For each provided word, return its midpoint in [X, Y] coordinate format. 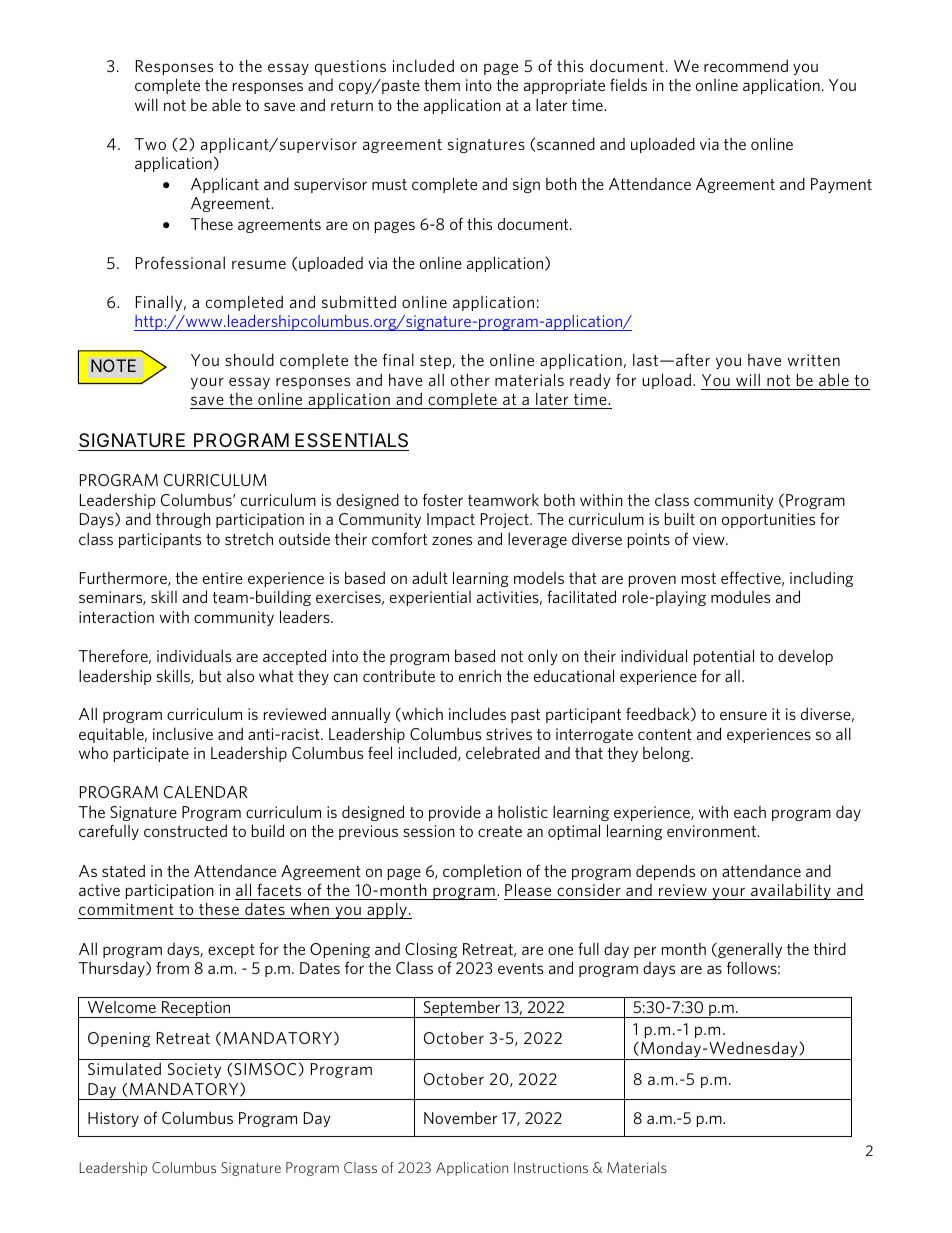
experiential [430, 598]
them [442, 84]
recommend [746, 65]
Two [150, 144]
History [113, 1119]
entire [223, 578]
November [460, 1117]
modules [740, 596]
